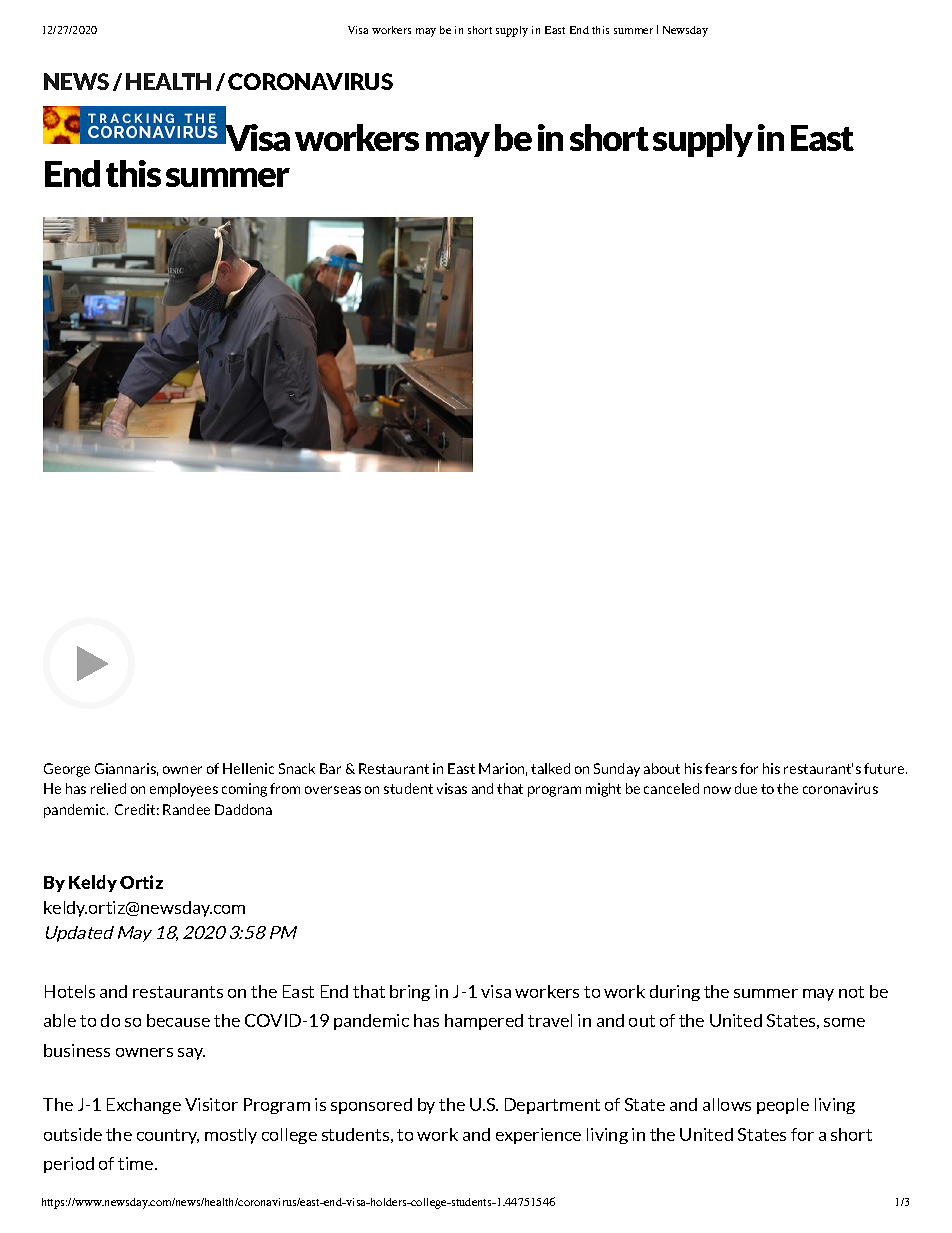 The width and height of the screenshot is (952, 1233). Describe the element at coordinates (550, 768) in the screenshot. I see `talked` at that location.
